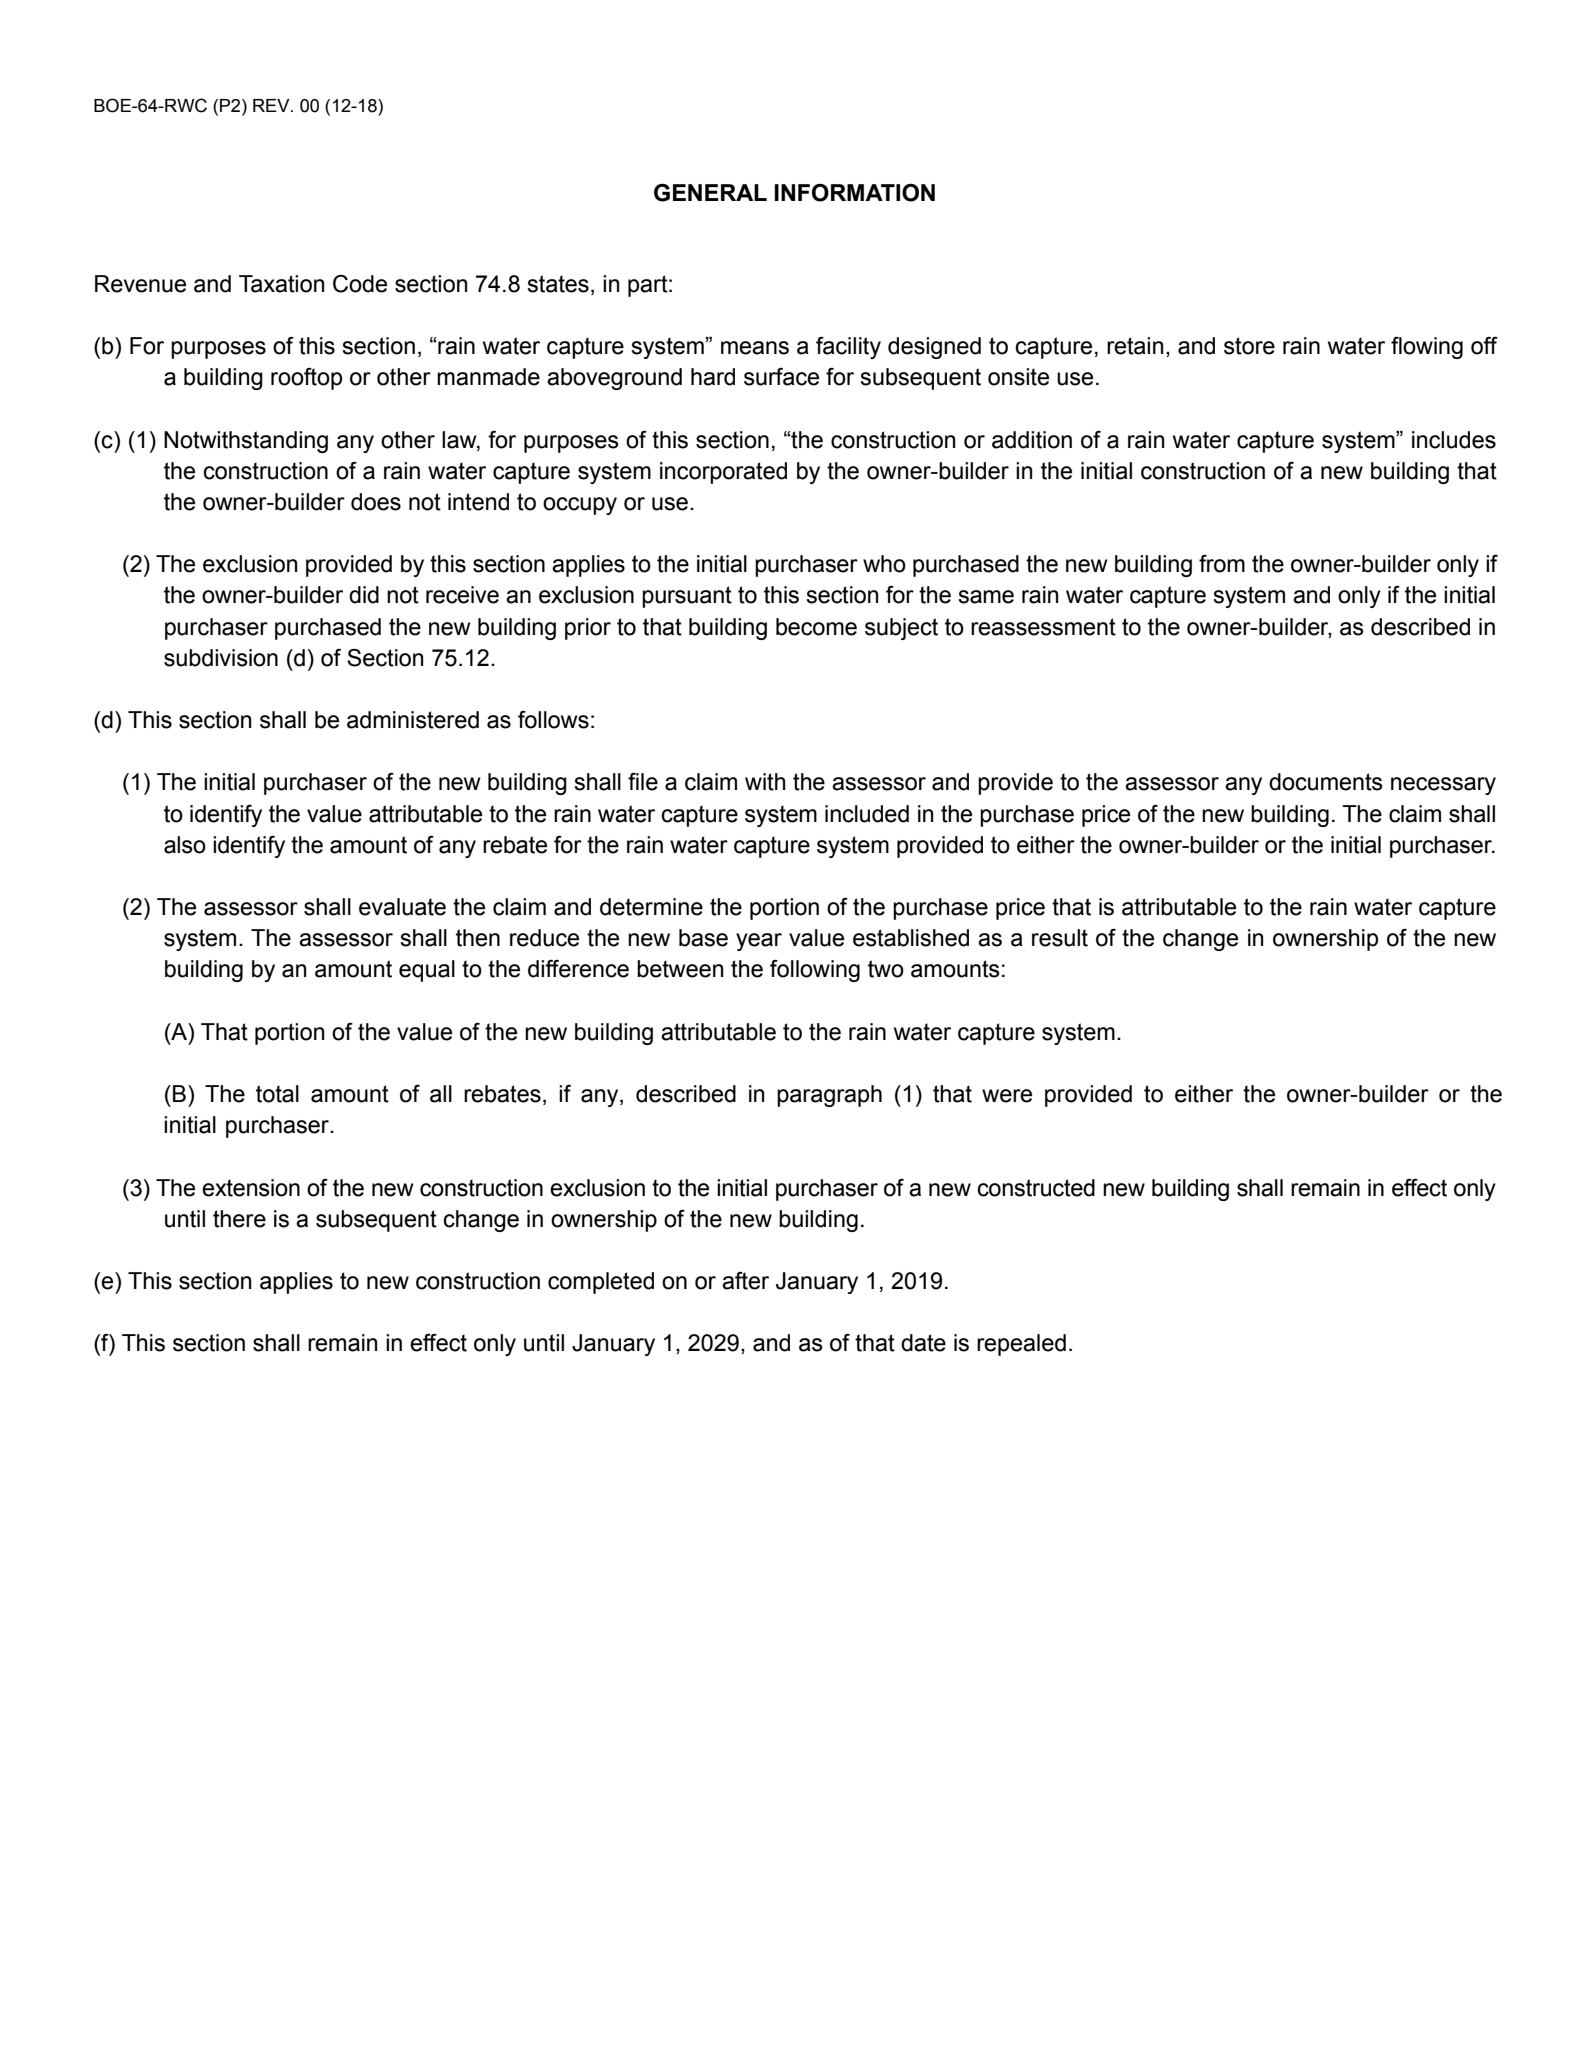  Describe the element at coordinates (1249, 346) in the image. I see `store` at that location.
